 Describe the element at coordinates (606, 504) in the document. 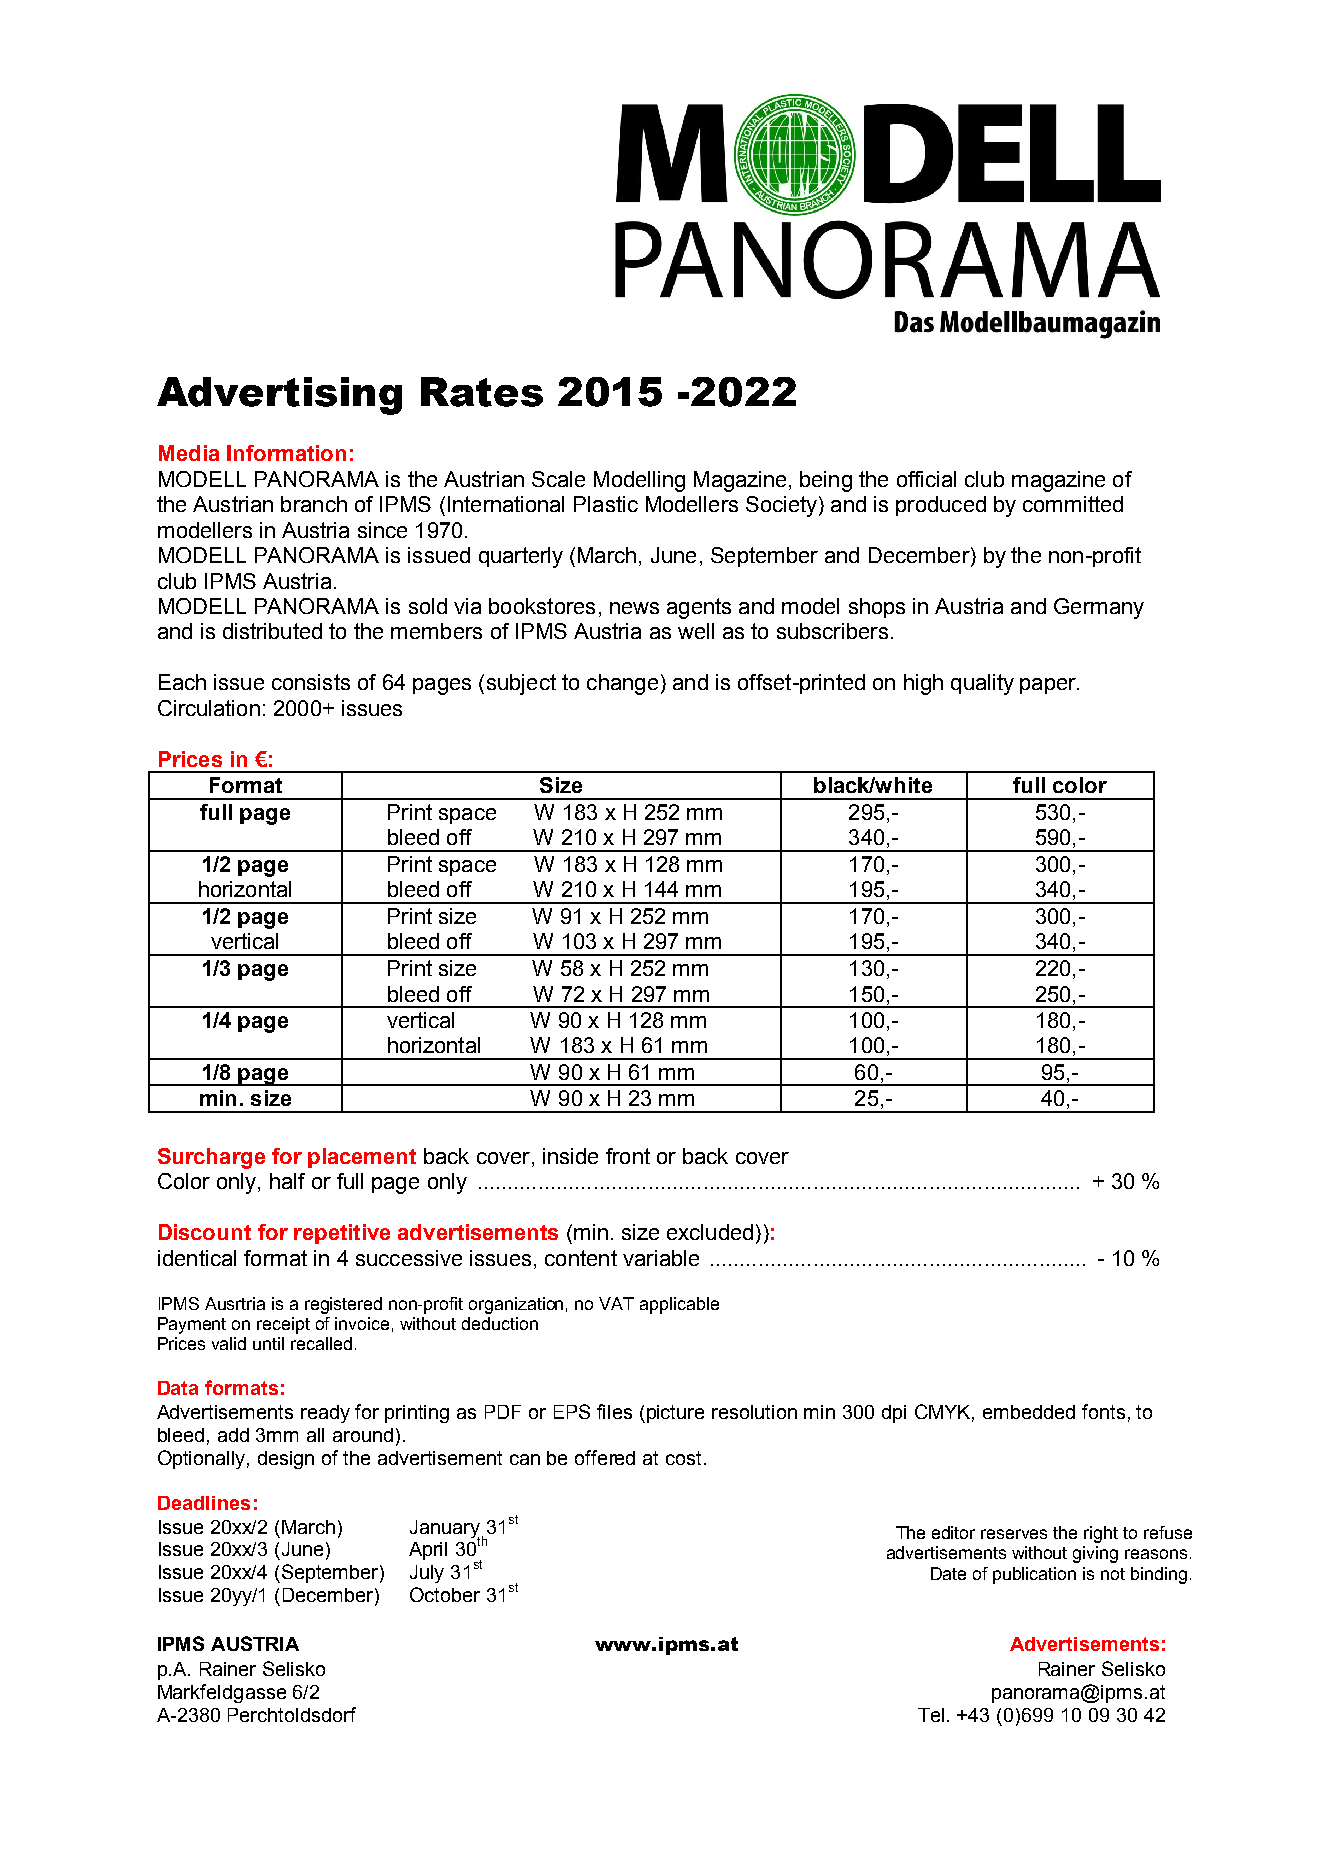

I see `Plastic` at that location.
